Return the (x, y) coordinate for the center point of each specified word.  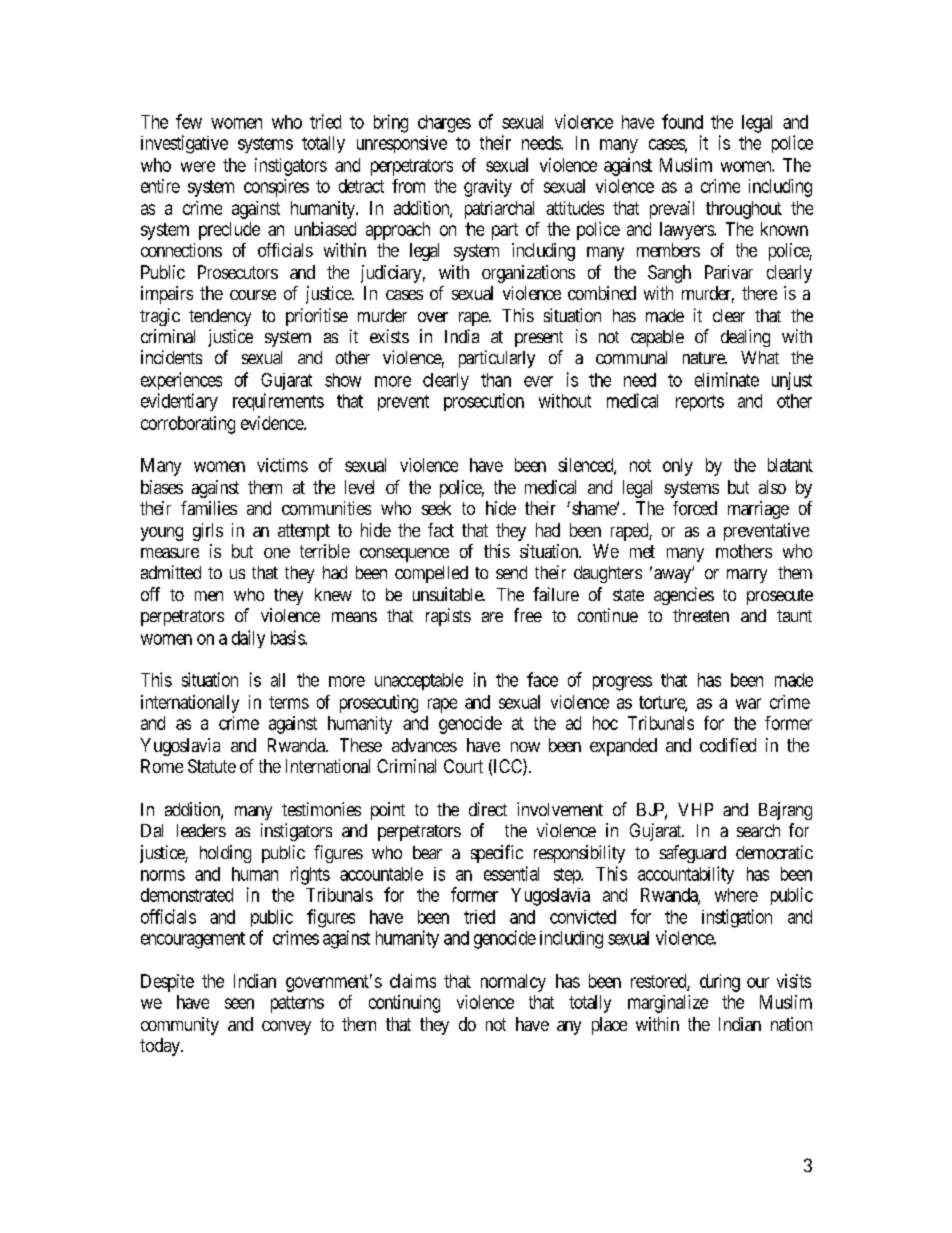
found (682, 121)
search (758, 830)
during (720, 983)
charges (444, 124)
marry (747, 576)
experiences (181, 381)
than (496, 380)
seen (239, 1003)
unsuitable (449, 594)
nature (705, 358)
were (198, 166)
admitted (171, 572)
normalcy (513, 983)
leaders (201, 830)
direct (488, 809)
